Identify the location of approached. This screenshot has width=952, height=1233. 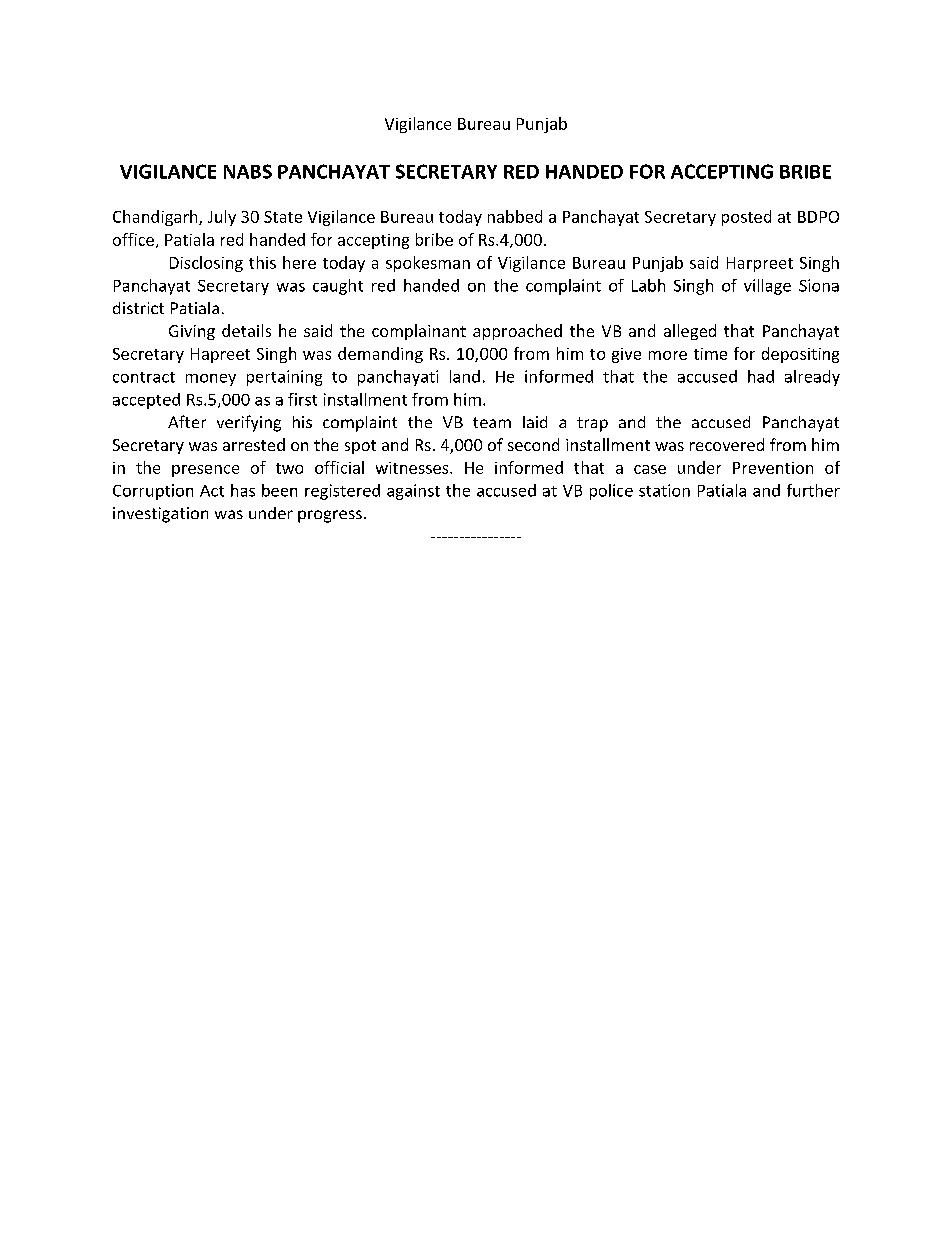
(517, 332).
